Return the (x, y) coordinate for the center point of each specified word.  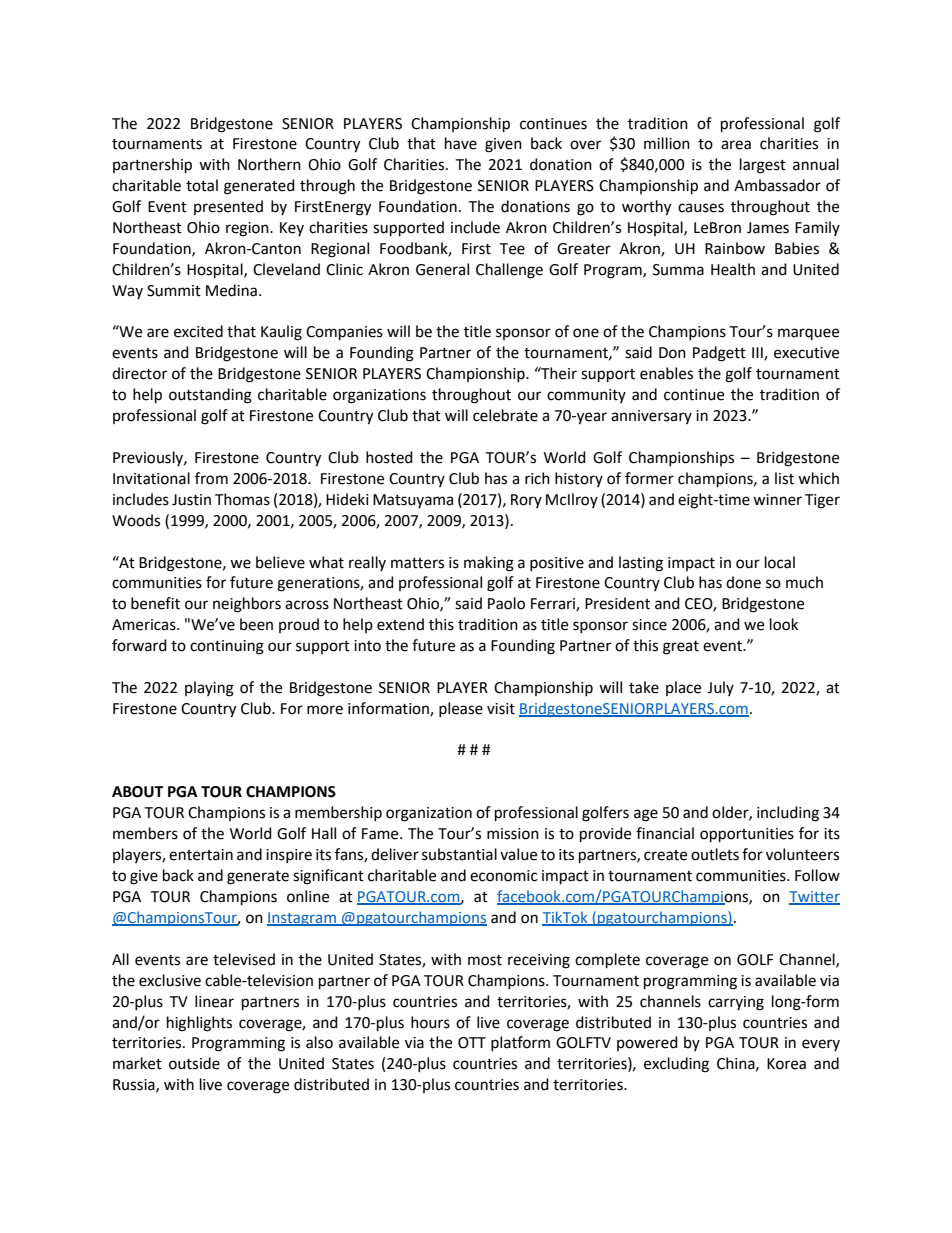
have (461, 143)
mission (513, 834)
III (758, 354)
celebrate (505, 415)
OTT (472, 1043)
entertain (201, 855)
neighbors (247, 605)
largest (763, 166)
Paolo (506, 603)
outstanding (210, 396)
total (202, 185)
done (743, 582)
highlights (199, 1024)
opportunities (747, 835)
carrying (736, 1003)
